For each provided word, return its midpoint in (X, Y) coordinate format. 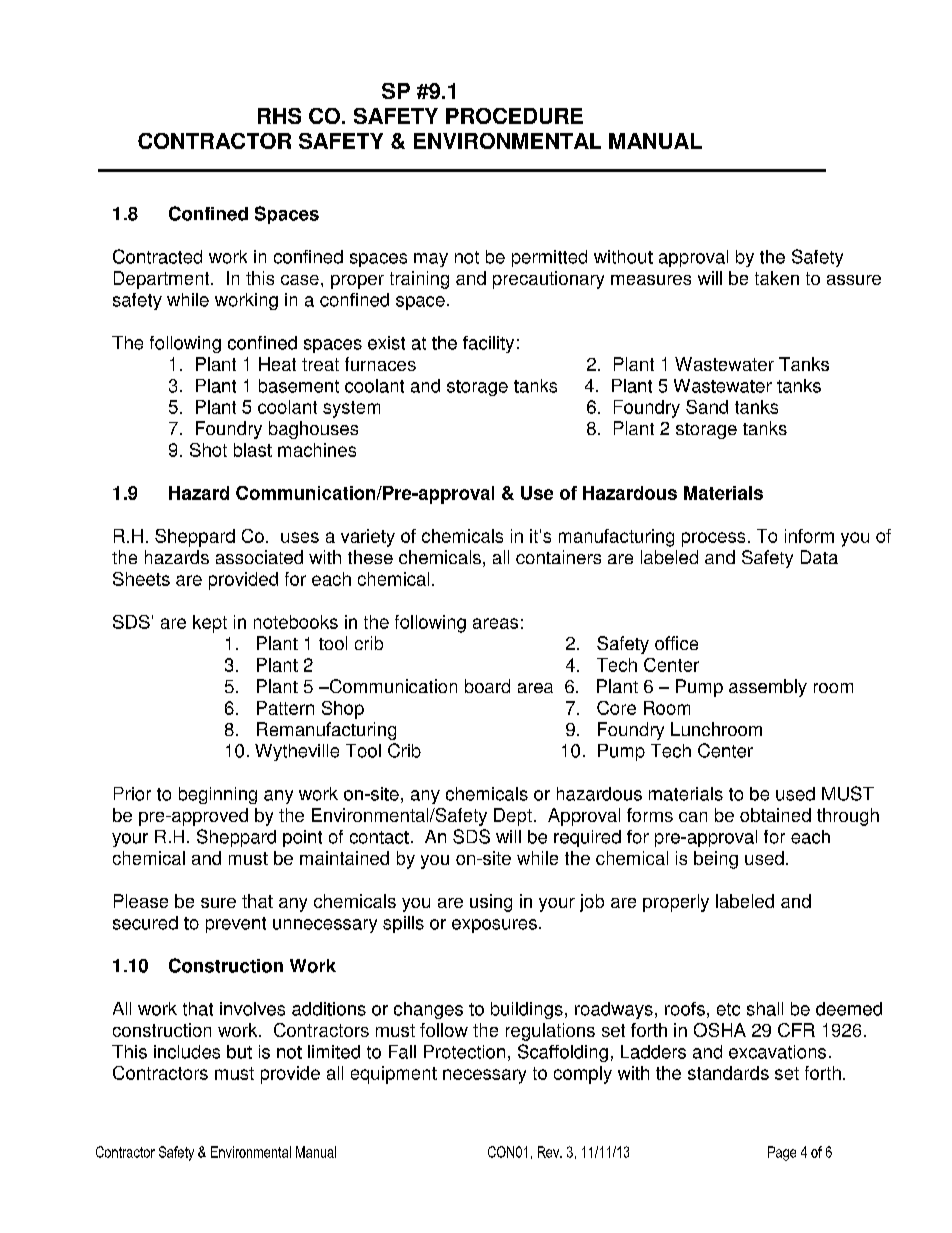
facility (488, 344)
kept (210, 624)
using (491, 903)
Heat (277, 364)
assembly (768, 688)
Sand (707, 407)
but (239, 1052)
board (487, 686)
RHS (279, 116)
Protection (464, 1052)
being (716, 860)
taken (777, 278)
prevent (236, 925)
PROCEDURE (514, 116)
